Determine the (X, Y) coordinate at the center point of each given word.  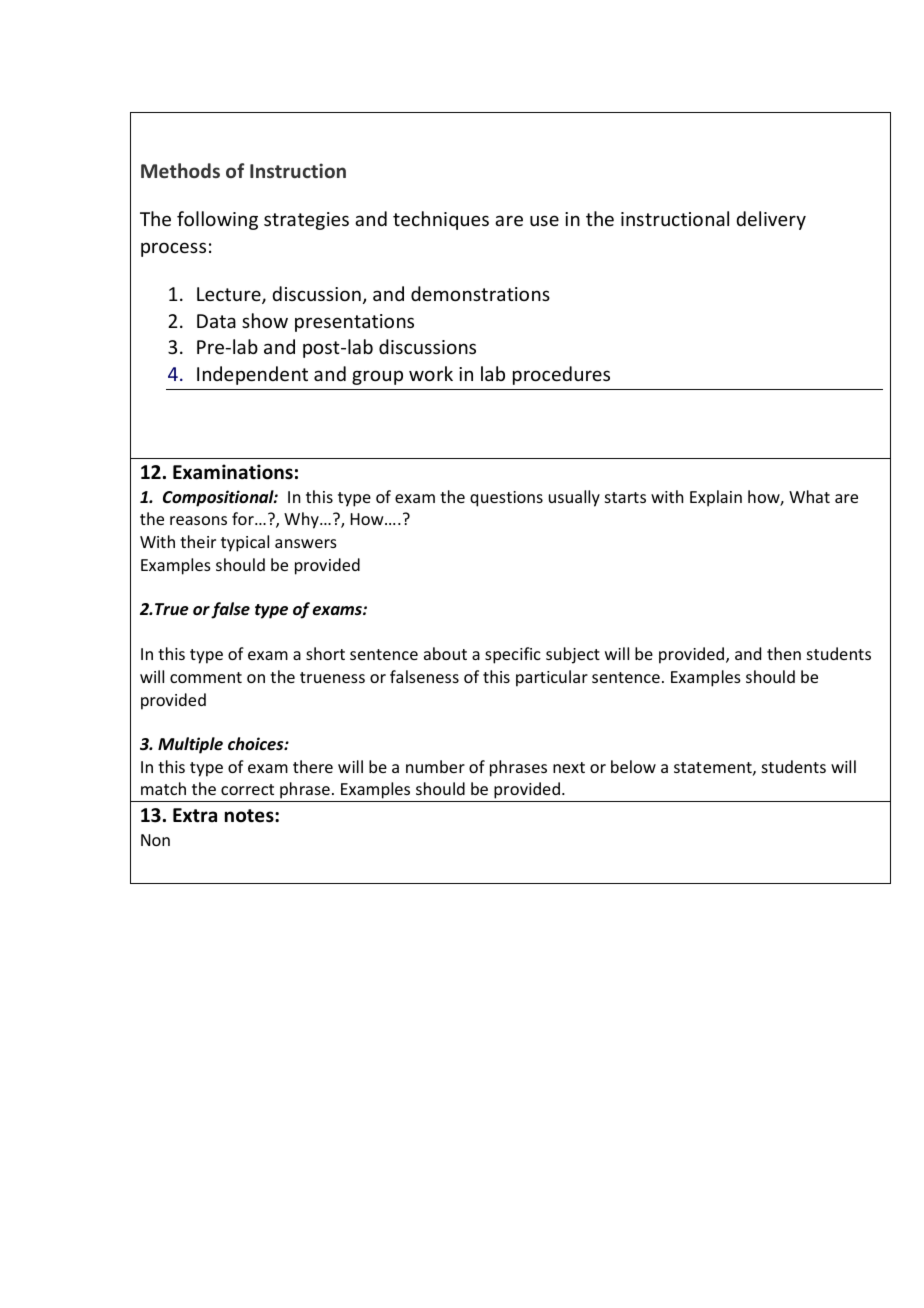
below (633, 766)
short (325, 653)
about (445, 653)
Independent (252, 375)
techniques (441, 220)
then (784, 653)
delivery (771, 220)
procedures (561, 375)
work (431, 373)
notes (250, 816)
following (217, 220)
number (435, 766)
